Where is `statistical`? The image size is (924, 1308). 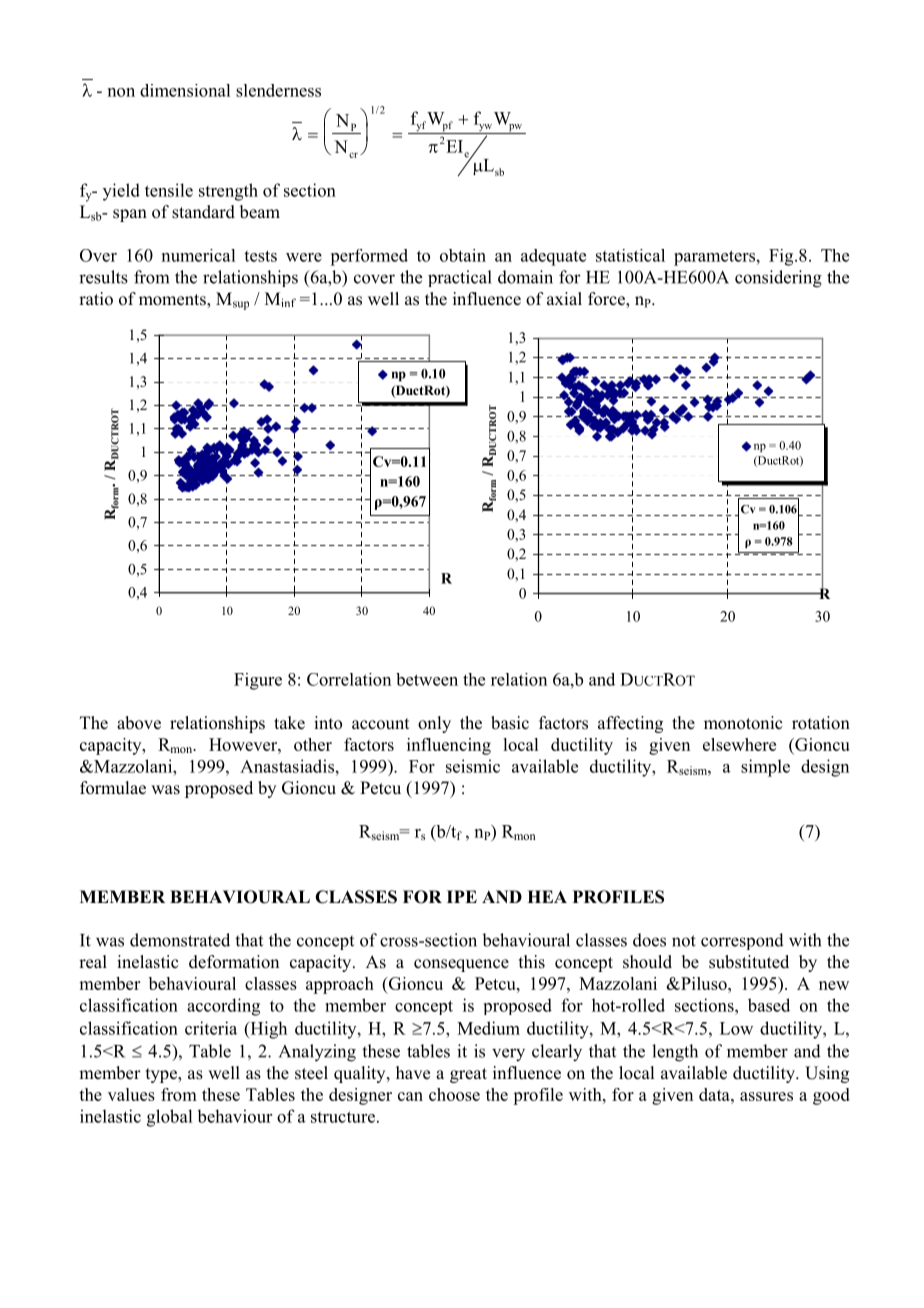 statistical is located at coordinates (630, 255).
